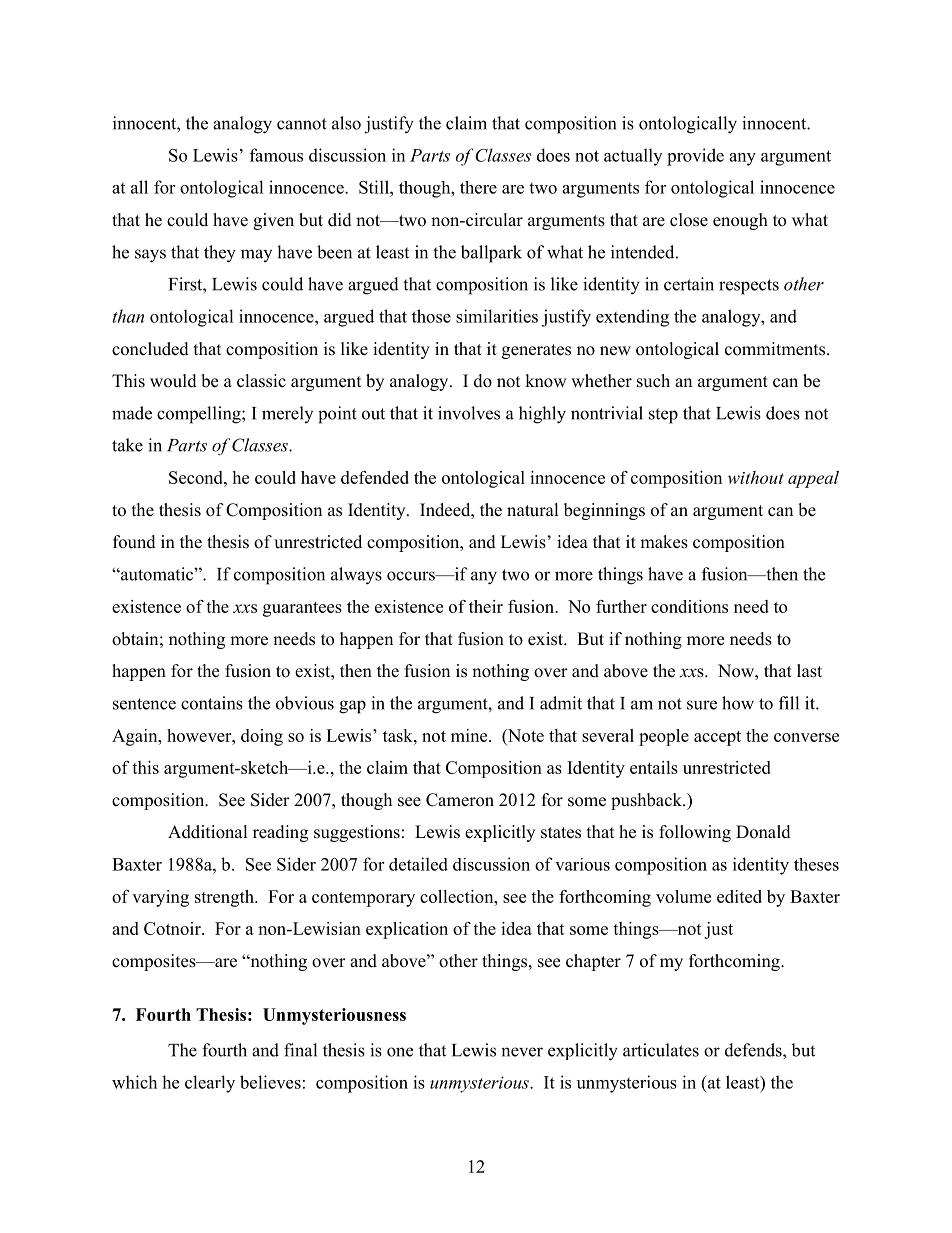 The image size is (952, 1233). What do you see at coordinates (460, 800) in the screenshot?
I see `Cameron` at bounding box center [460, 800].
